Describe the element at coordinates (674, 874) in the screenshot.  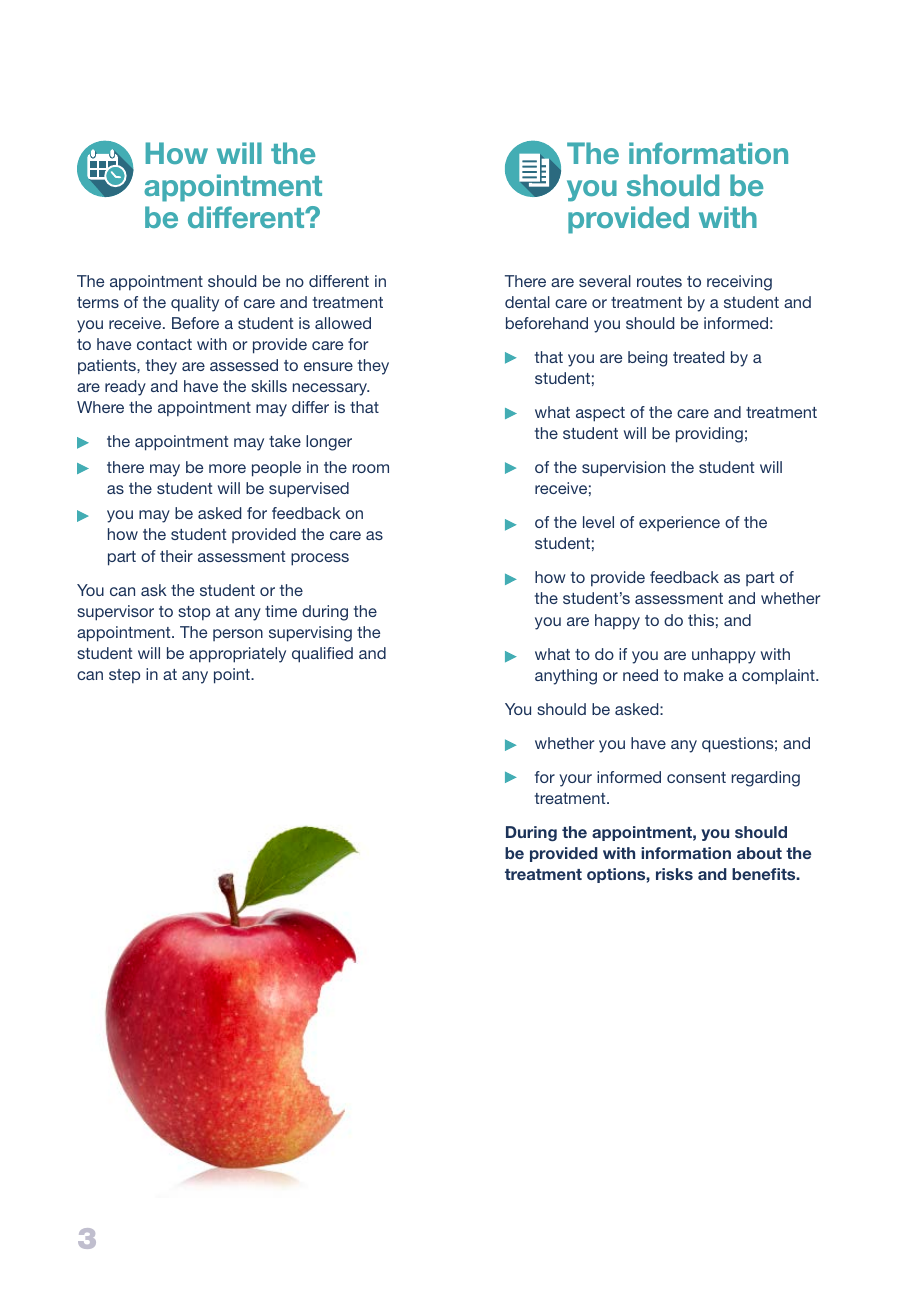
I see `risks` at that location.
